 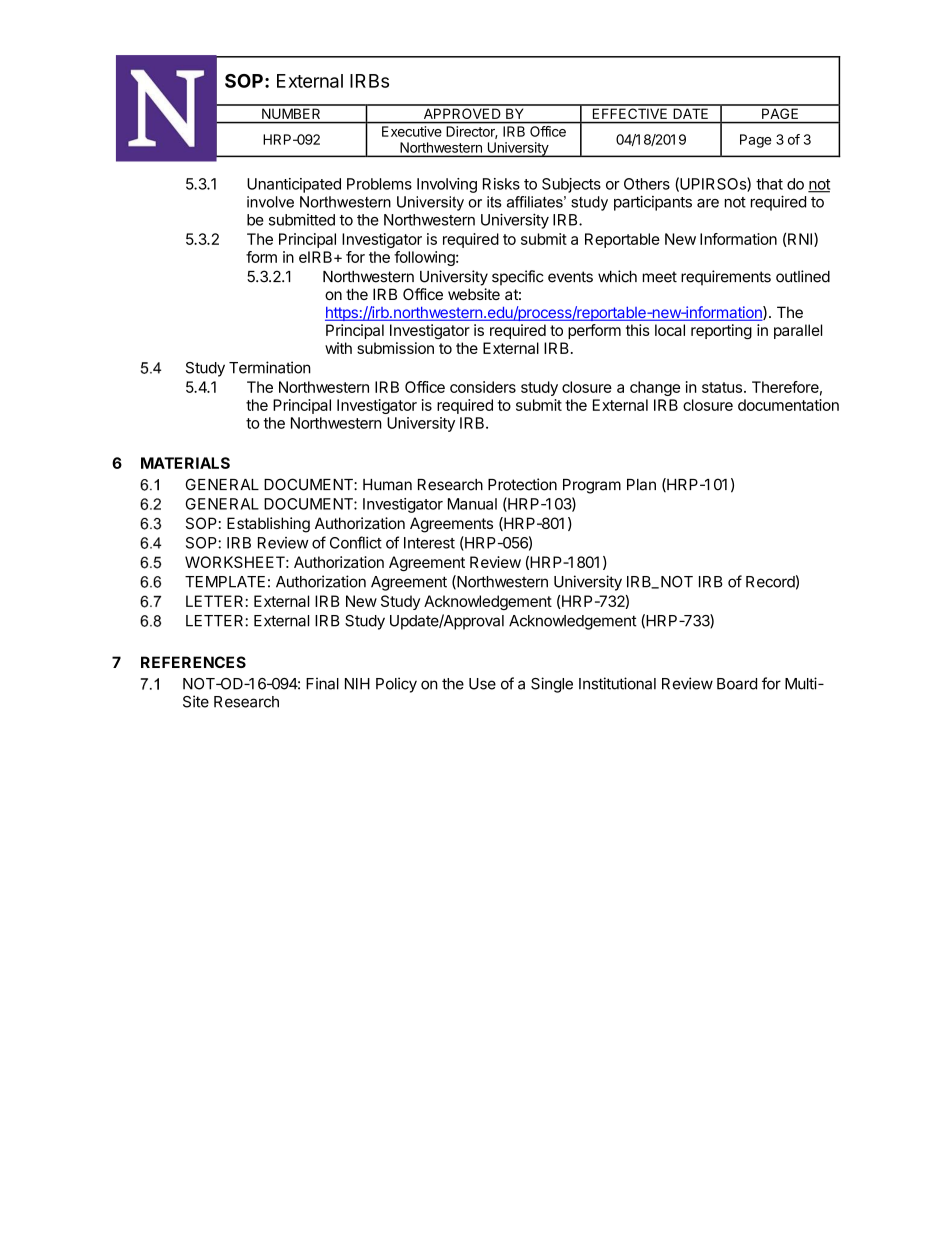 I want to click on that, so click(x=769, y=184).
